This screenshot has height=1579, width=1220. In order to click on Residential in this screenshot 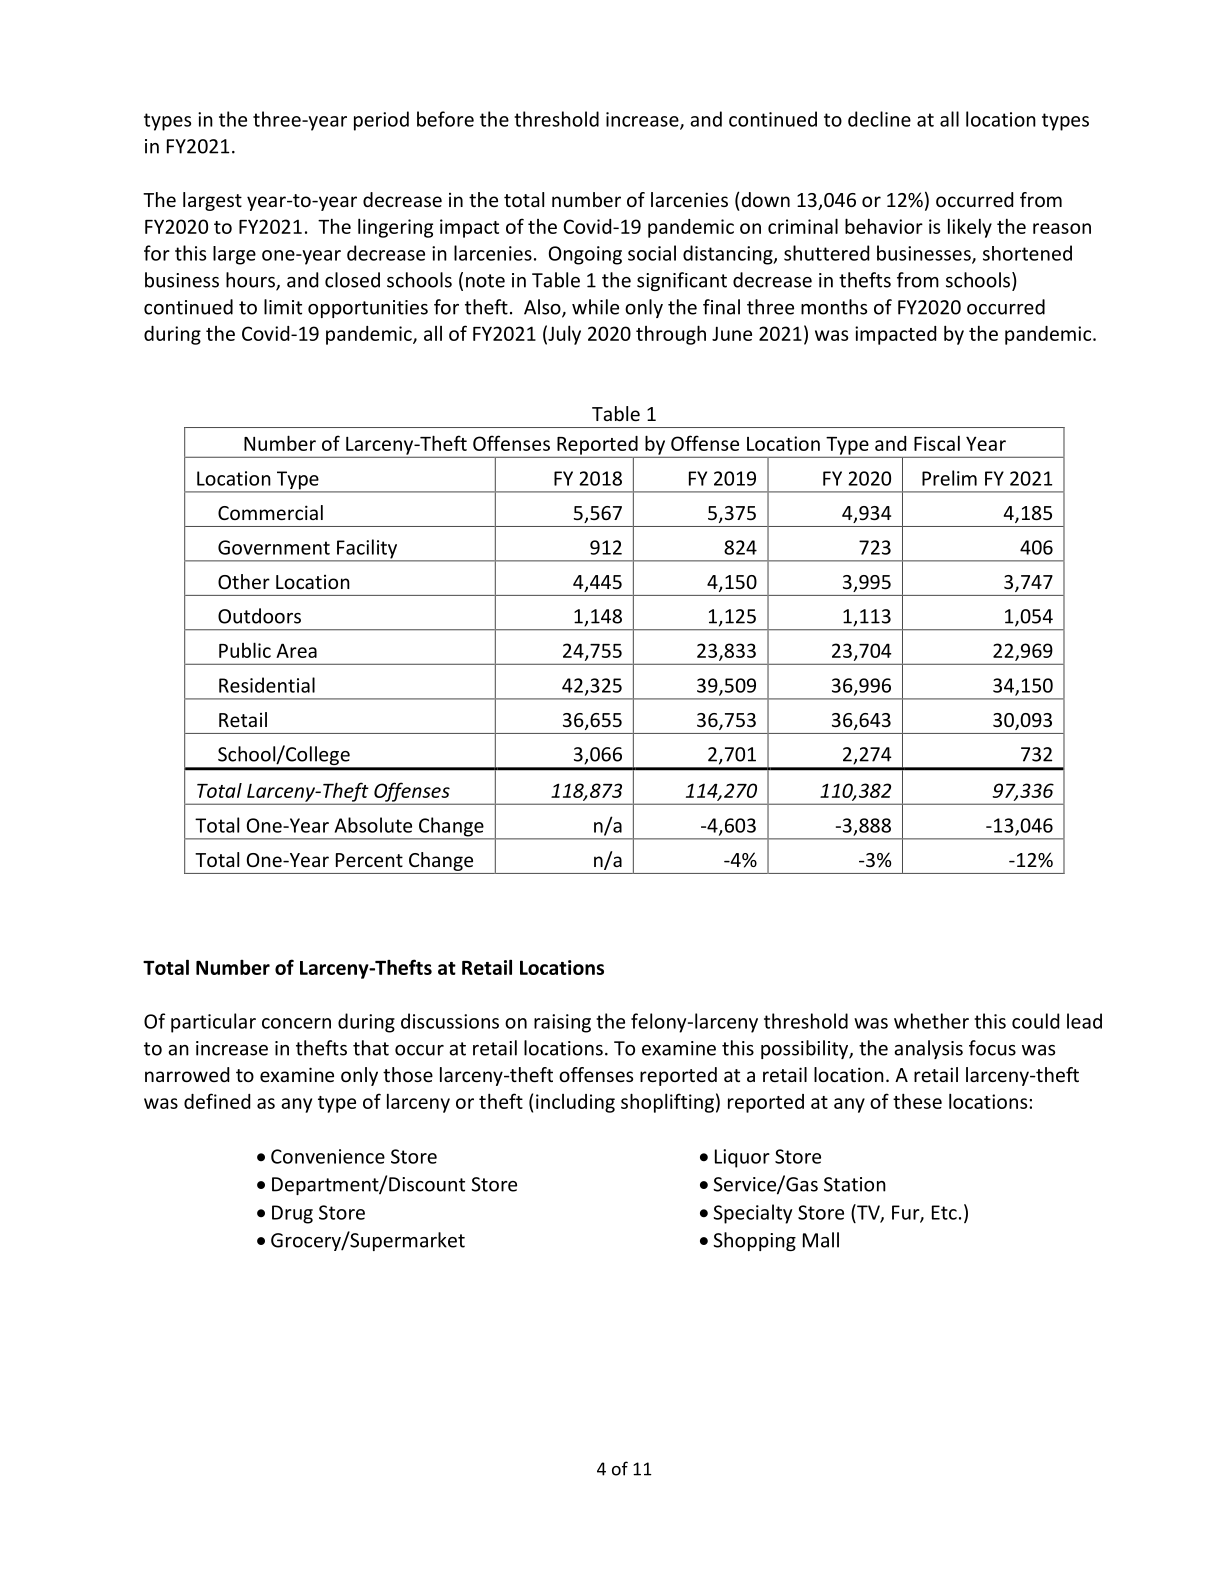, I will do `click(267, 685)`.
